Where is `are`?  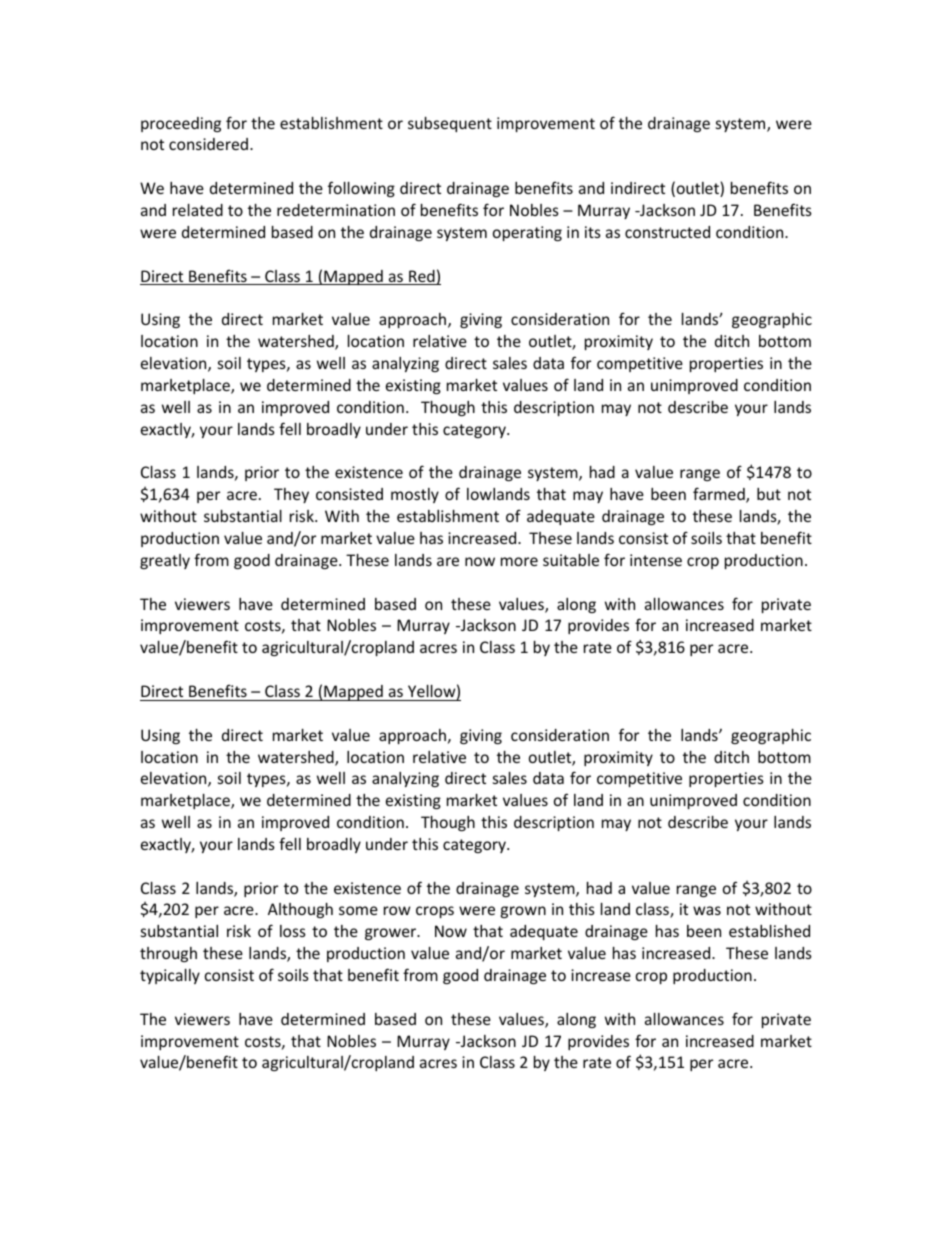 are is located at coordinates (448, 561).
